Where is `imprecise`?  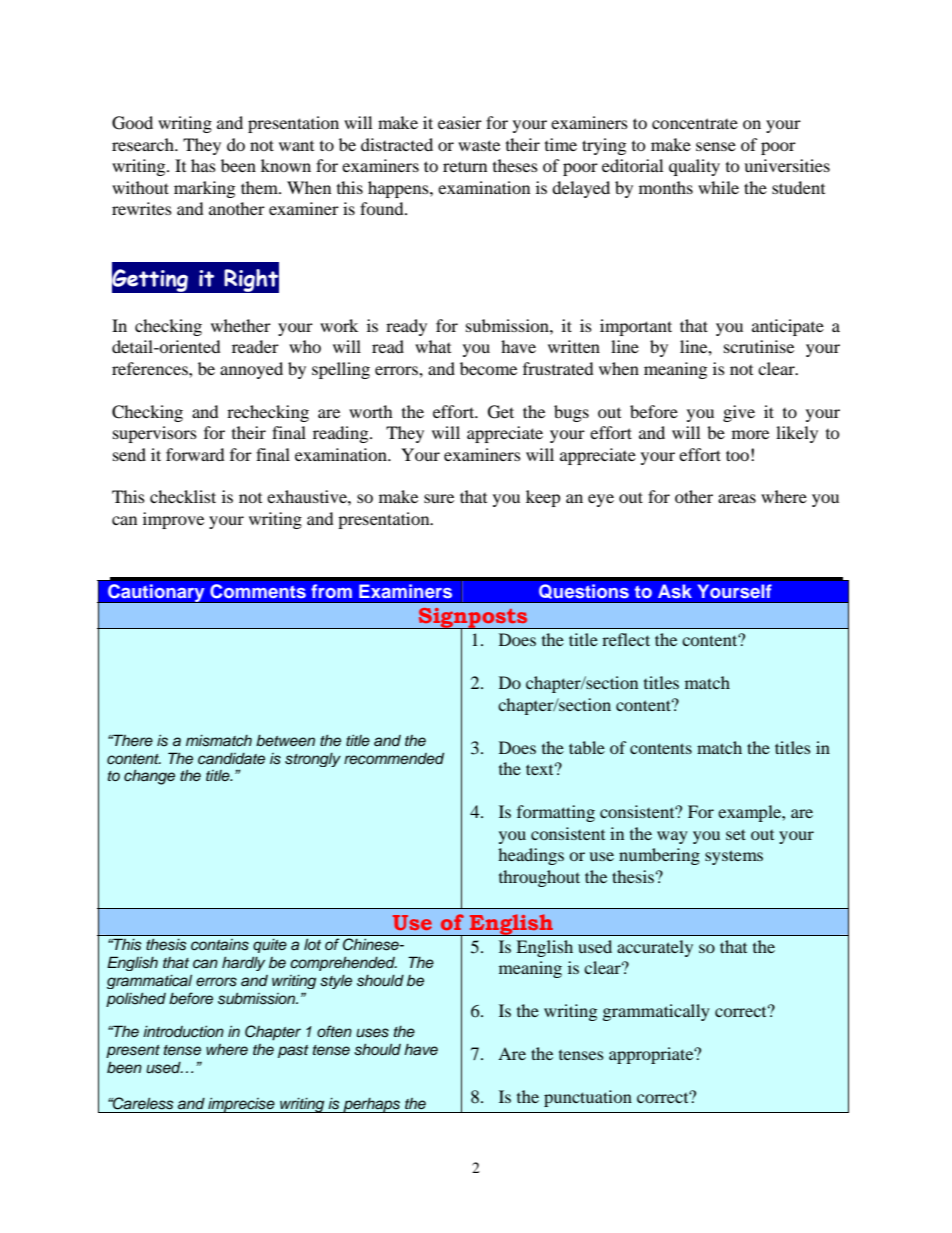
imprecise is located at coordinates (241, 1105).
